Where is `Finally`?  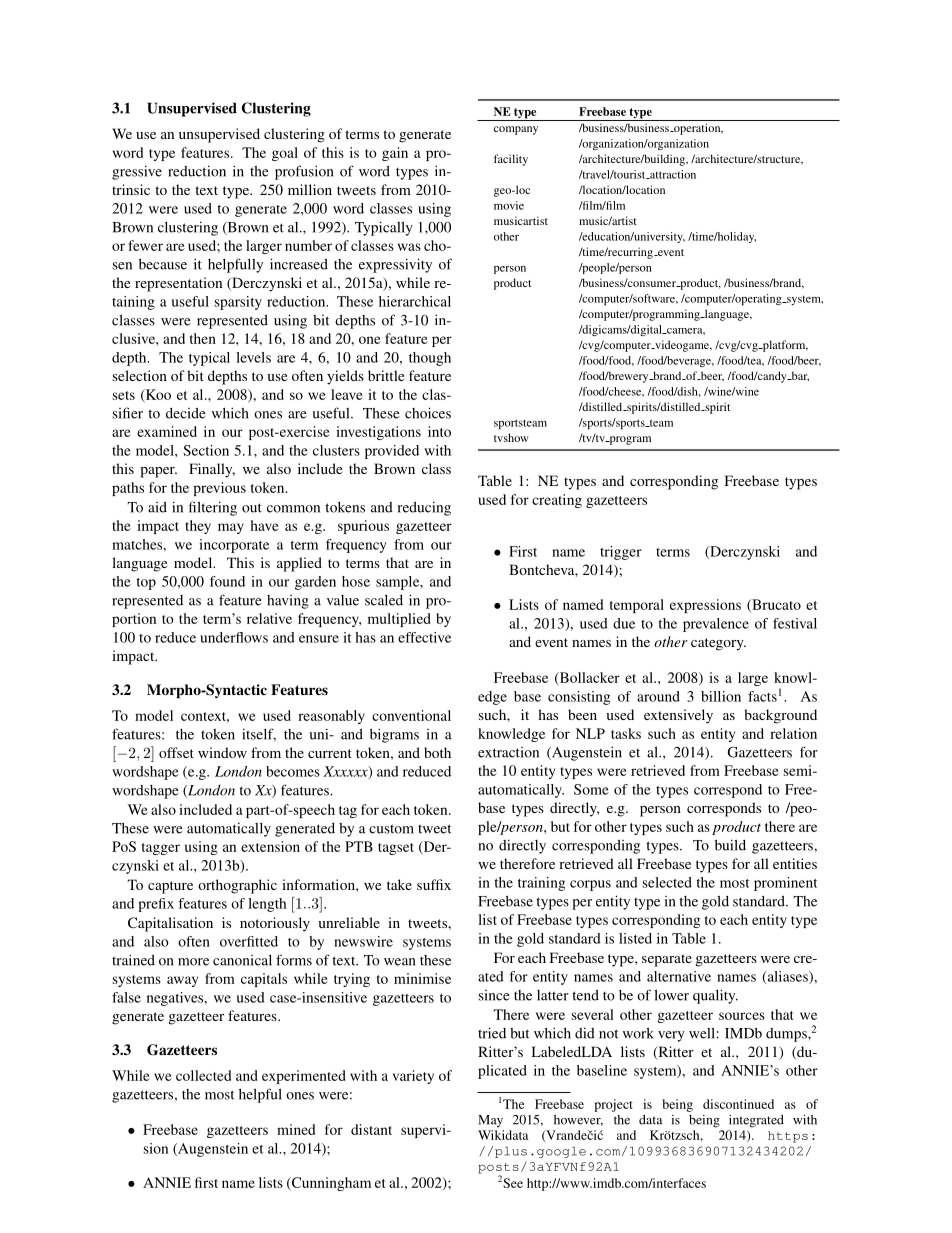 Finally is located at coordinates (212, 470).
